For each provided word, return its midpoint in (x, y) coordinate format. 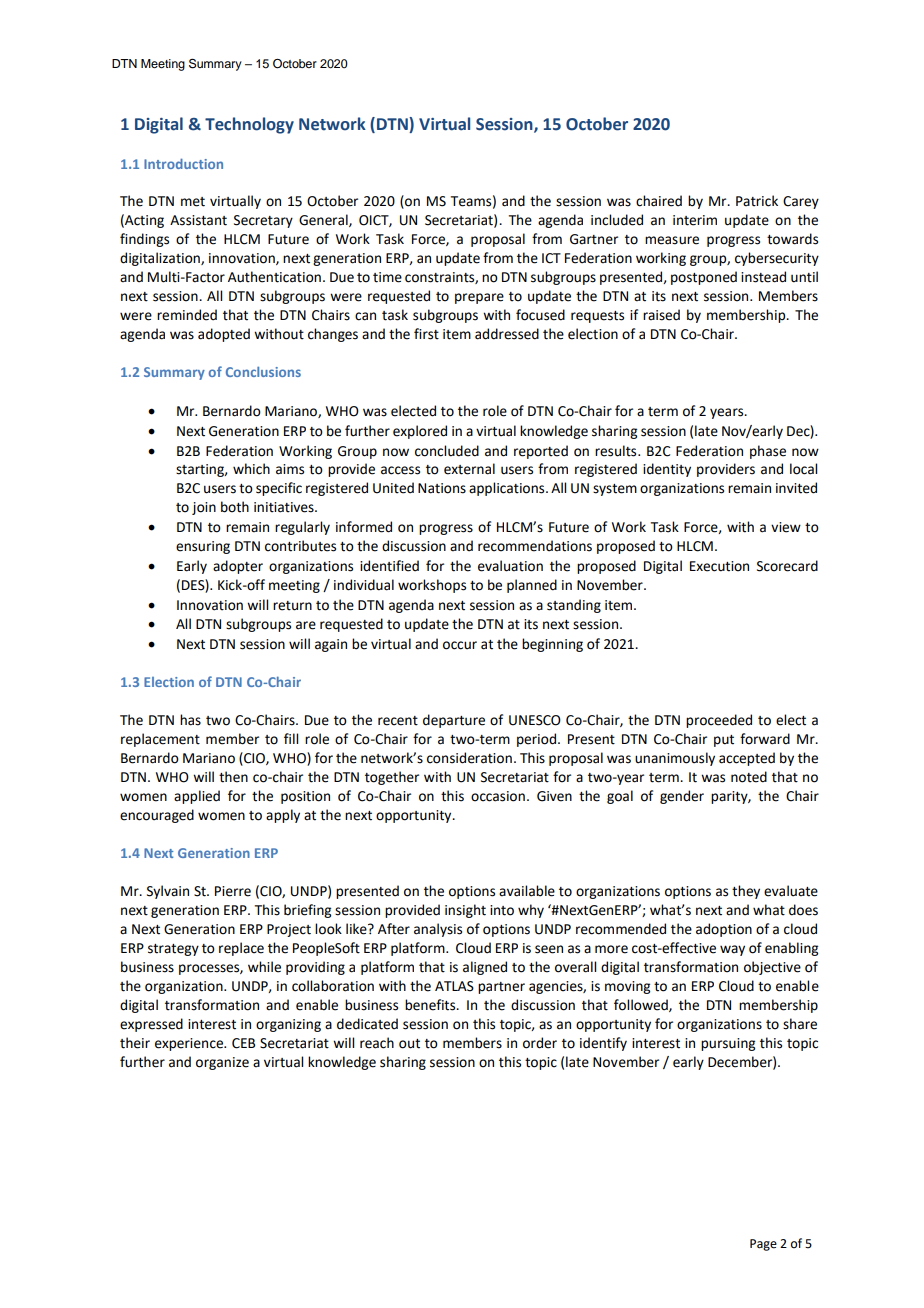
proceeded (719, 721)
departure (454, 721)
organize (222, 1063)
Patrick (757, 201)
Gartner (594, 239)
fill (291, 738)
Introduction (183, 163)
